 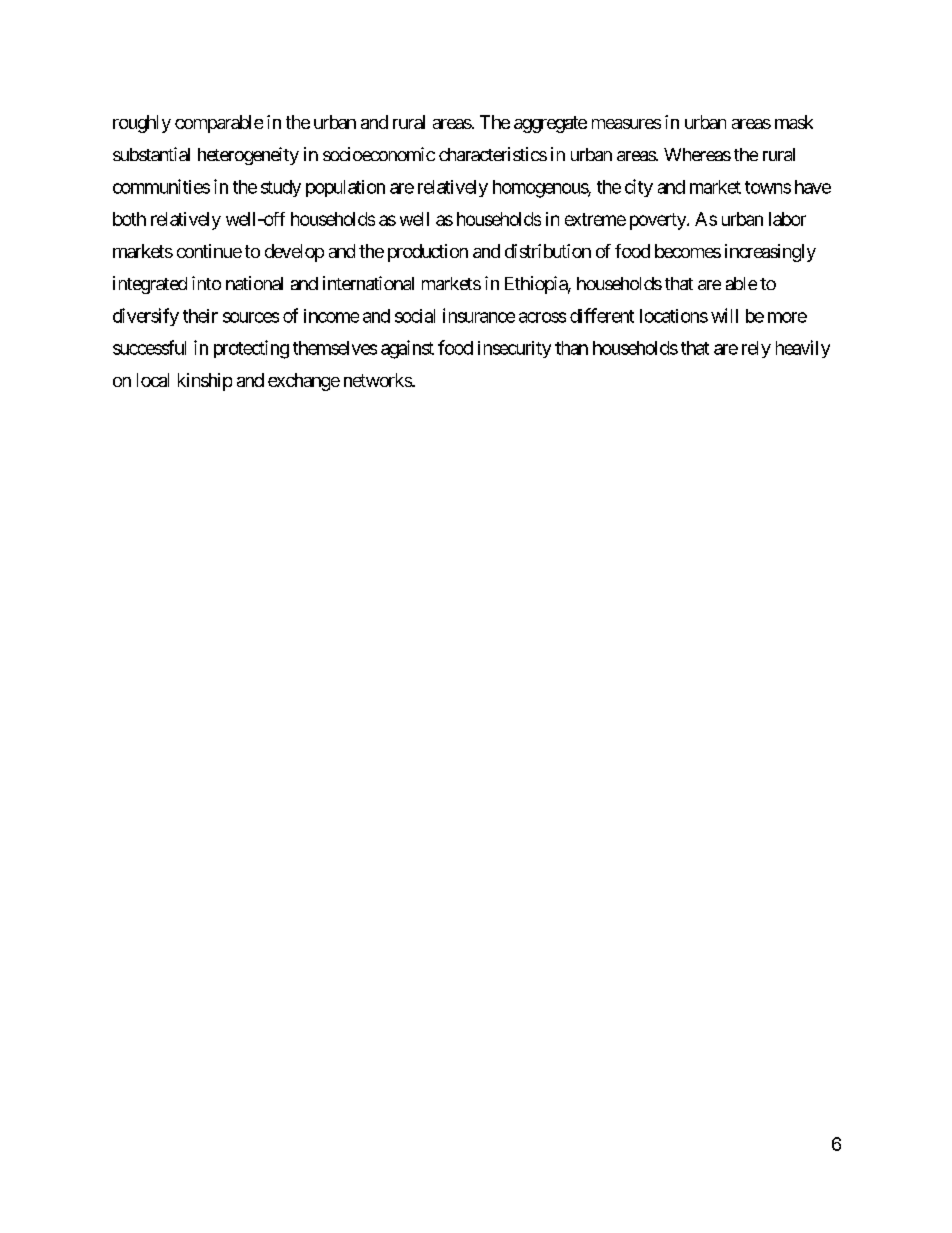 I want to click on kinship, so click(x=205, y=382).
